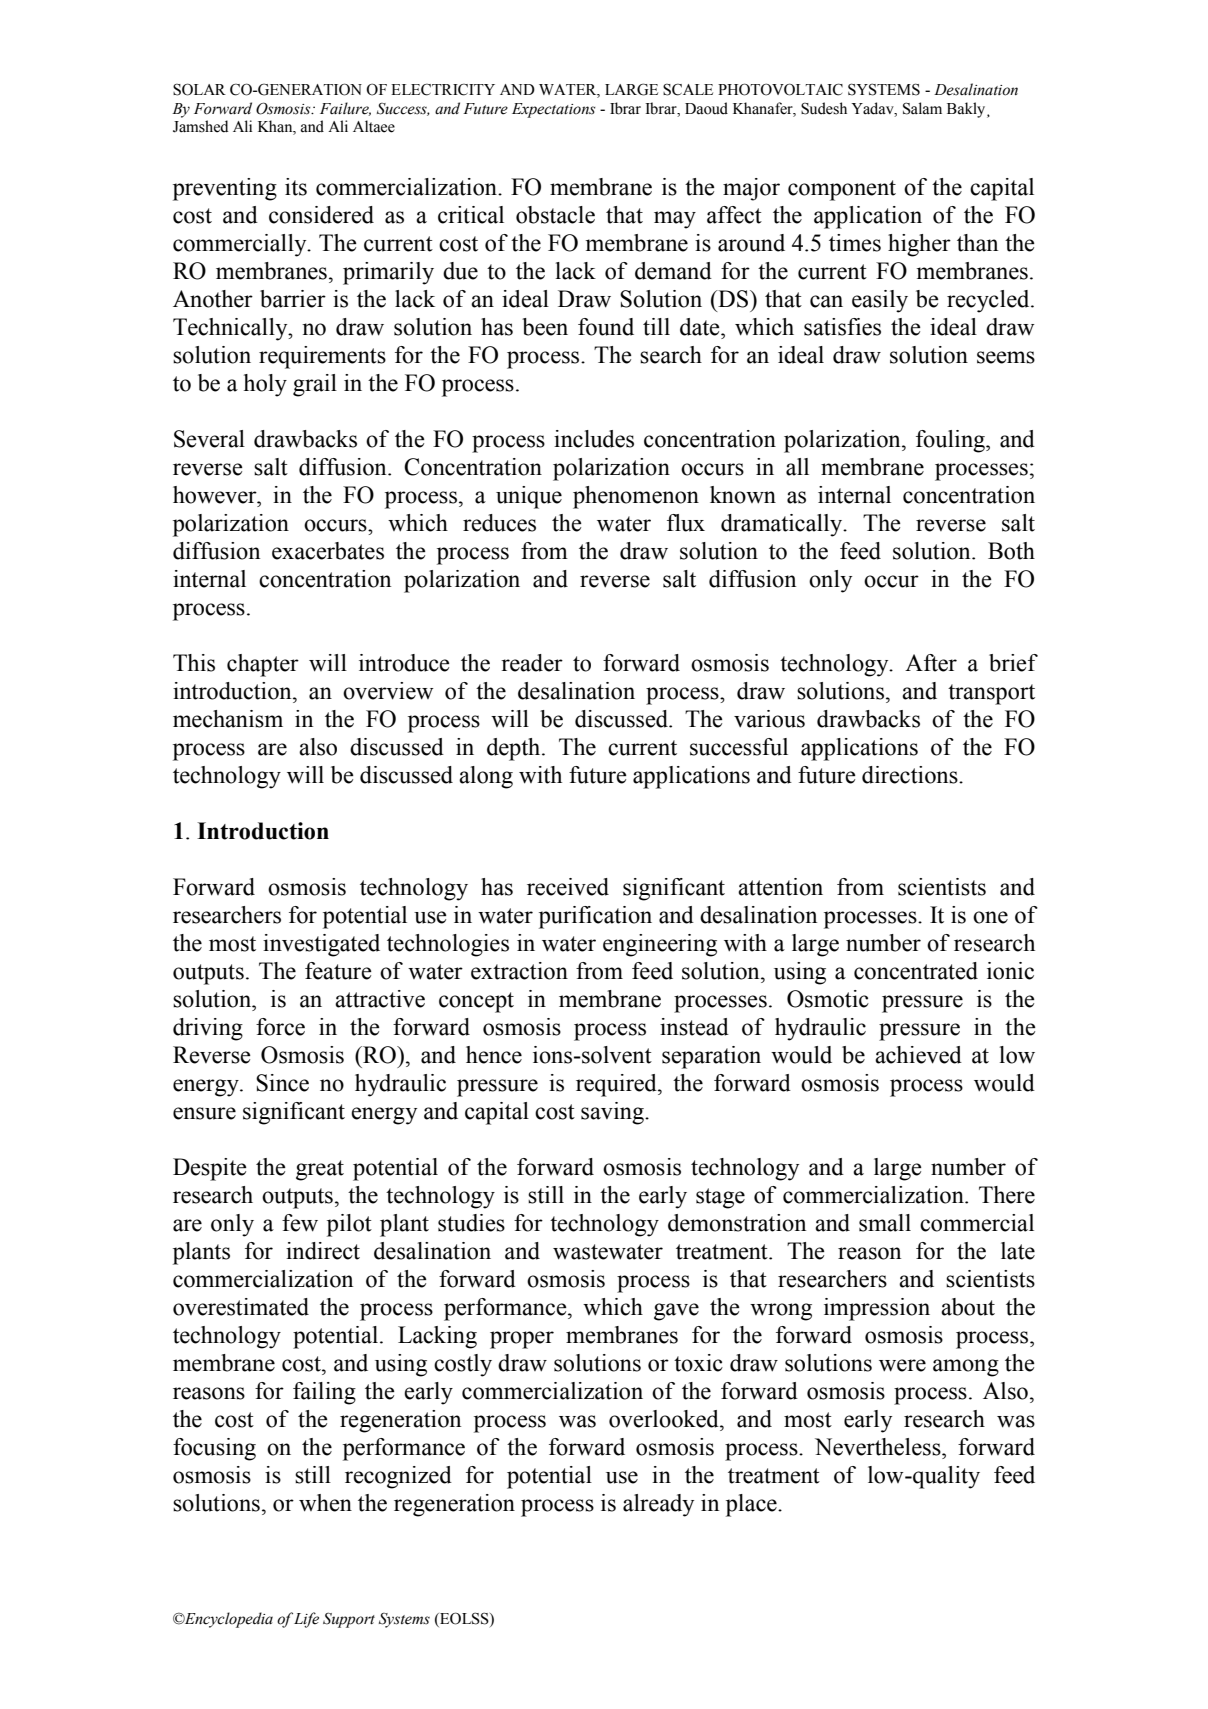  I want to click on investigated, so click(321, 945).
